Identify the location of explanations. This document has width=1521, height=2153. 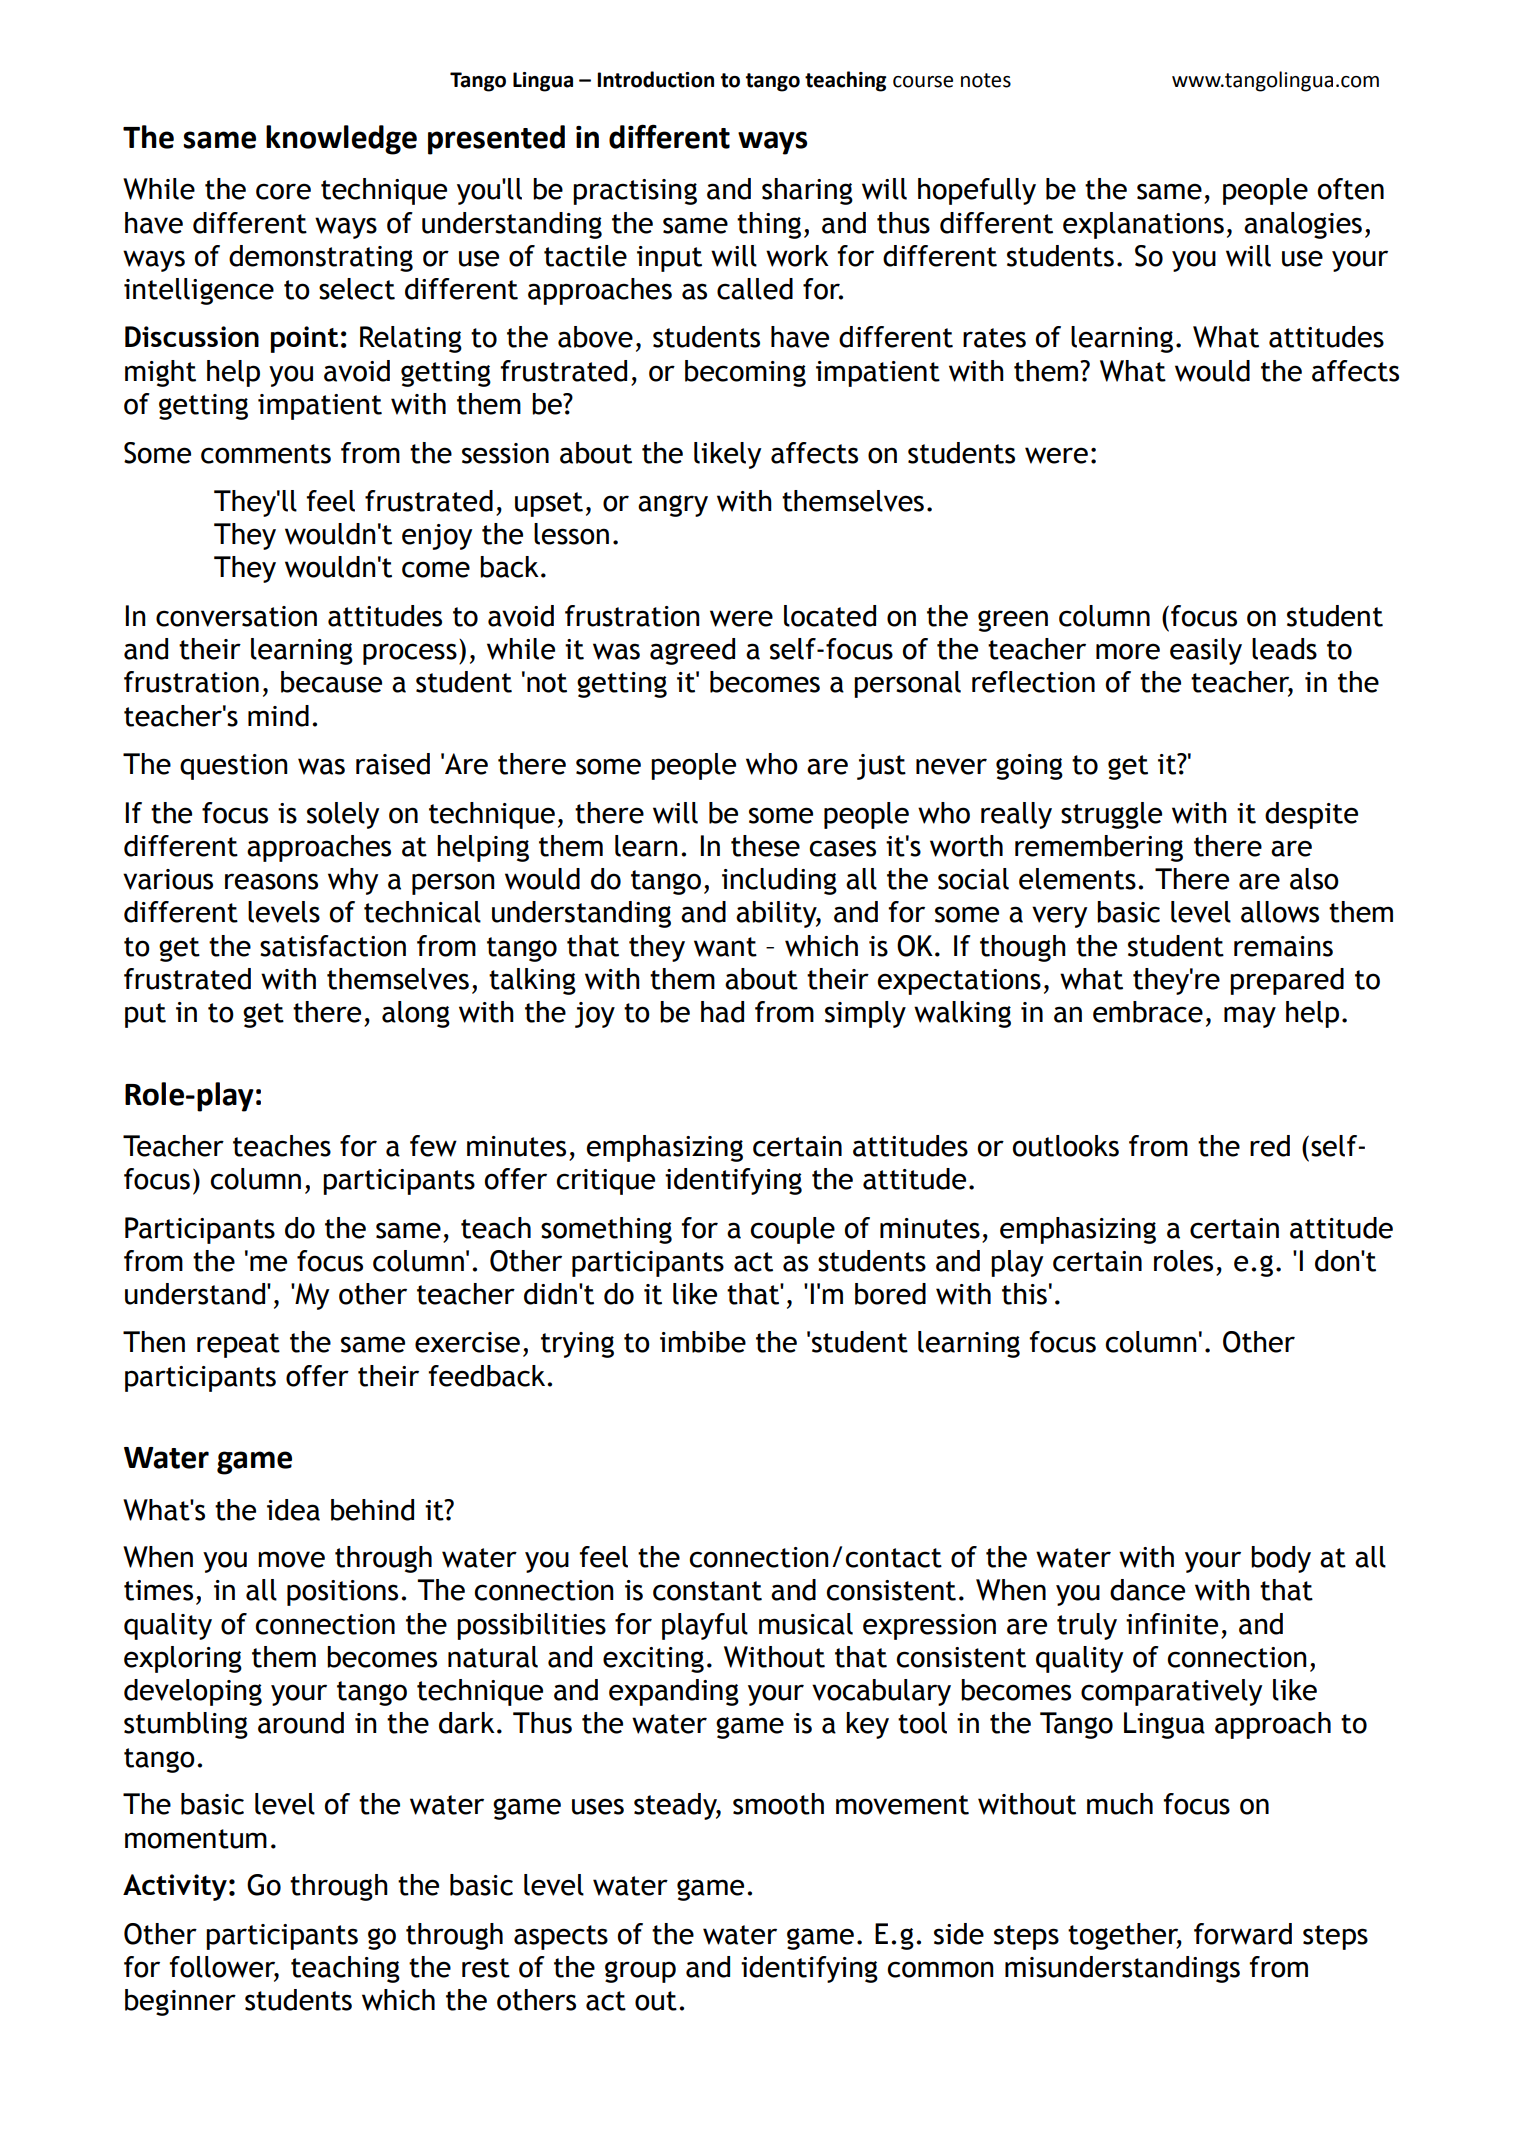
(1143, 225).
